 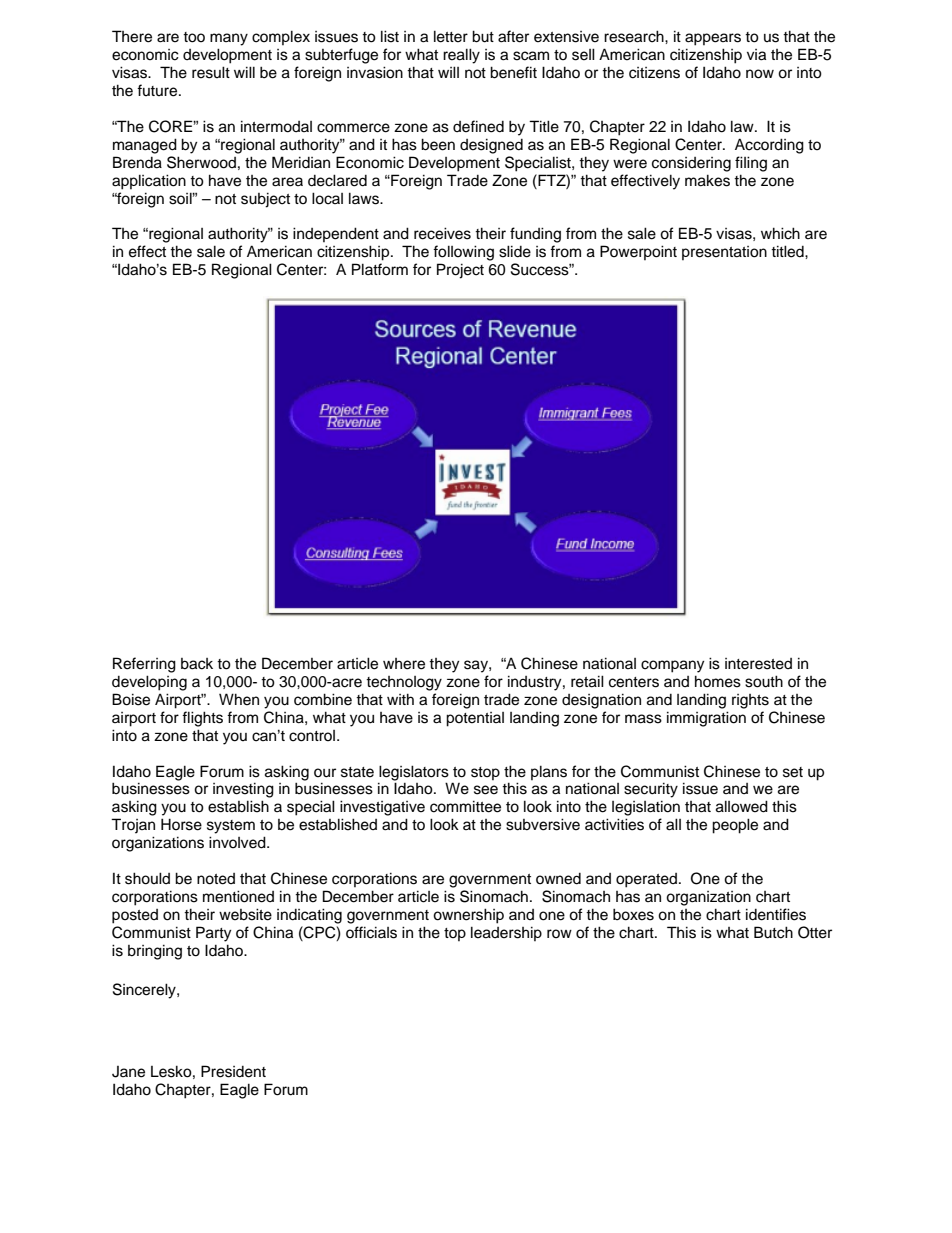 I want to click on interested, so click(x=758, y=664).
